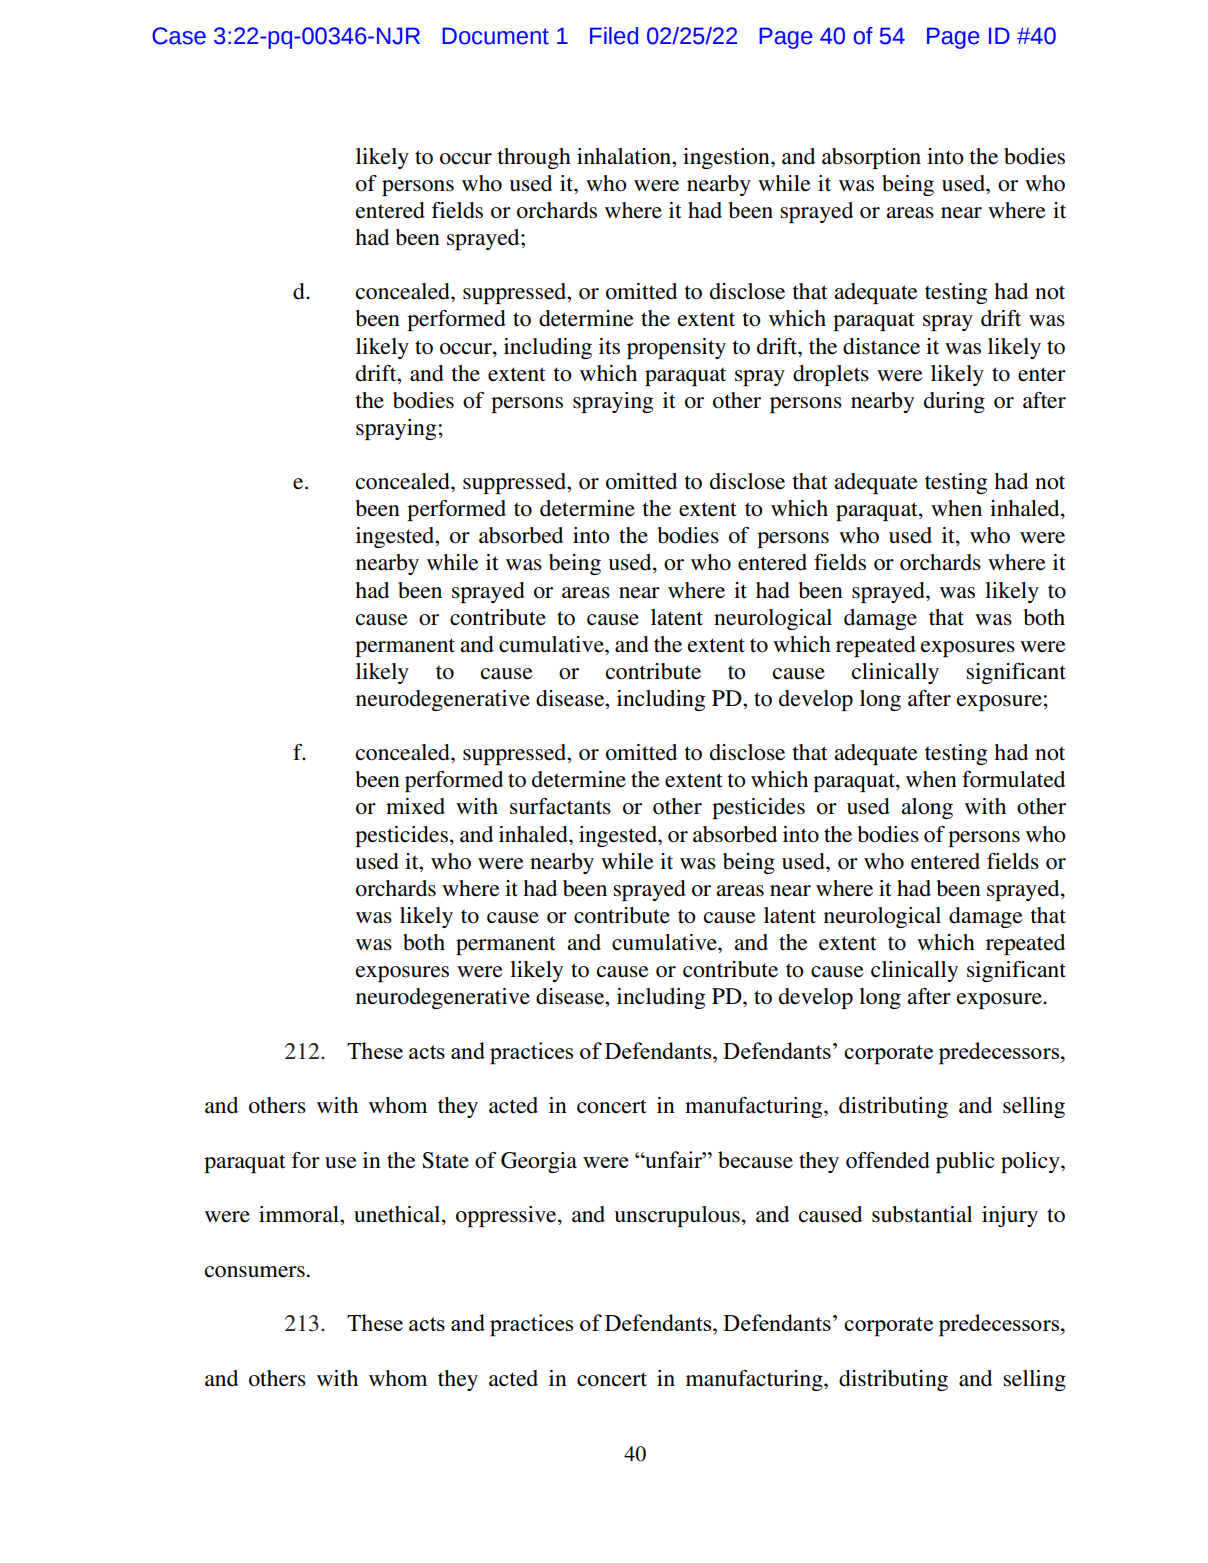 The image size is (1208, 1563). Describe the element at coordinates (871, 158) in the document. I see `absorption` at that location.
